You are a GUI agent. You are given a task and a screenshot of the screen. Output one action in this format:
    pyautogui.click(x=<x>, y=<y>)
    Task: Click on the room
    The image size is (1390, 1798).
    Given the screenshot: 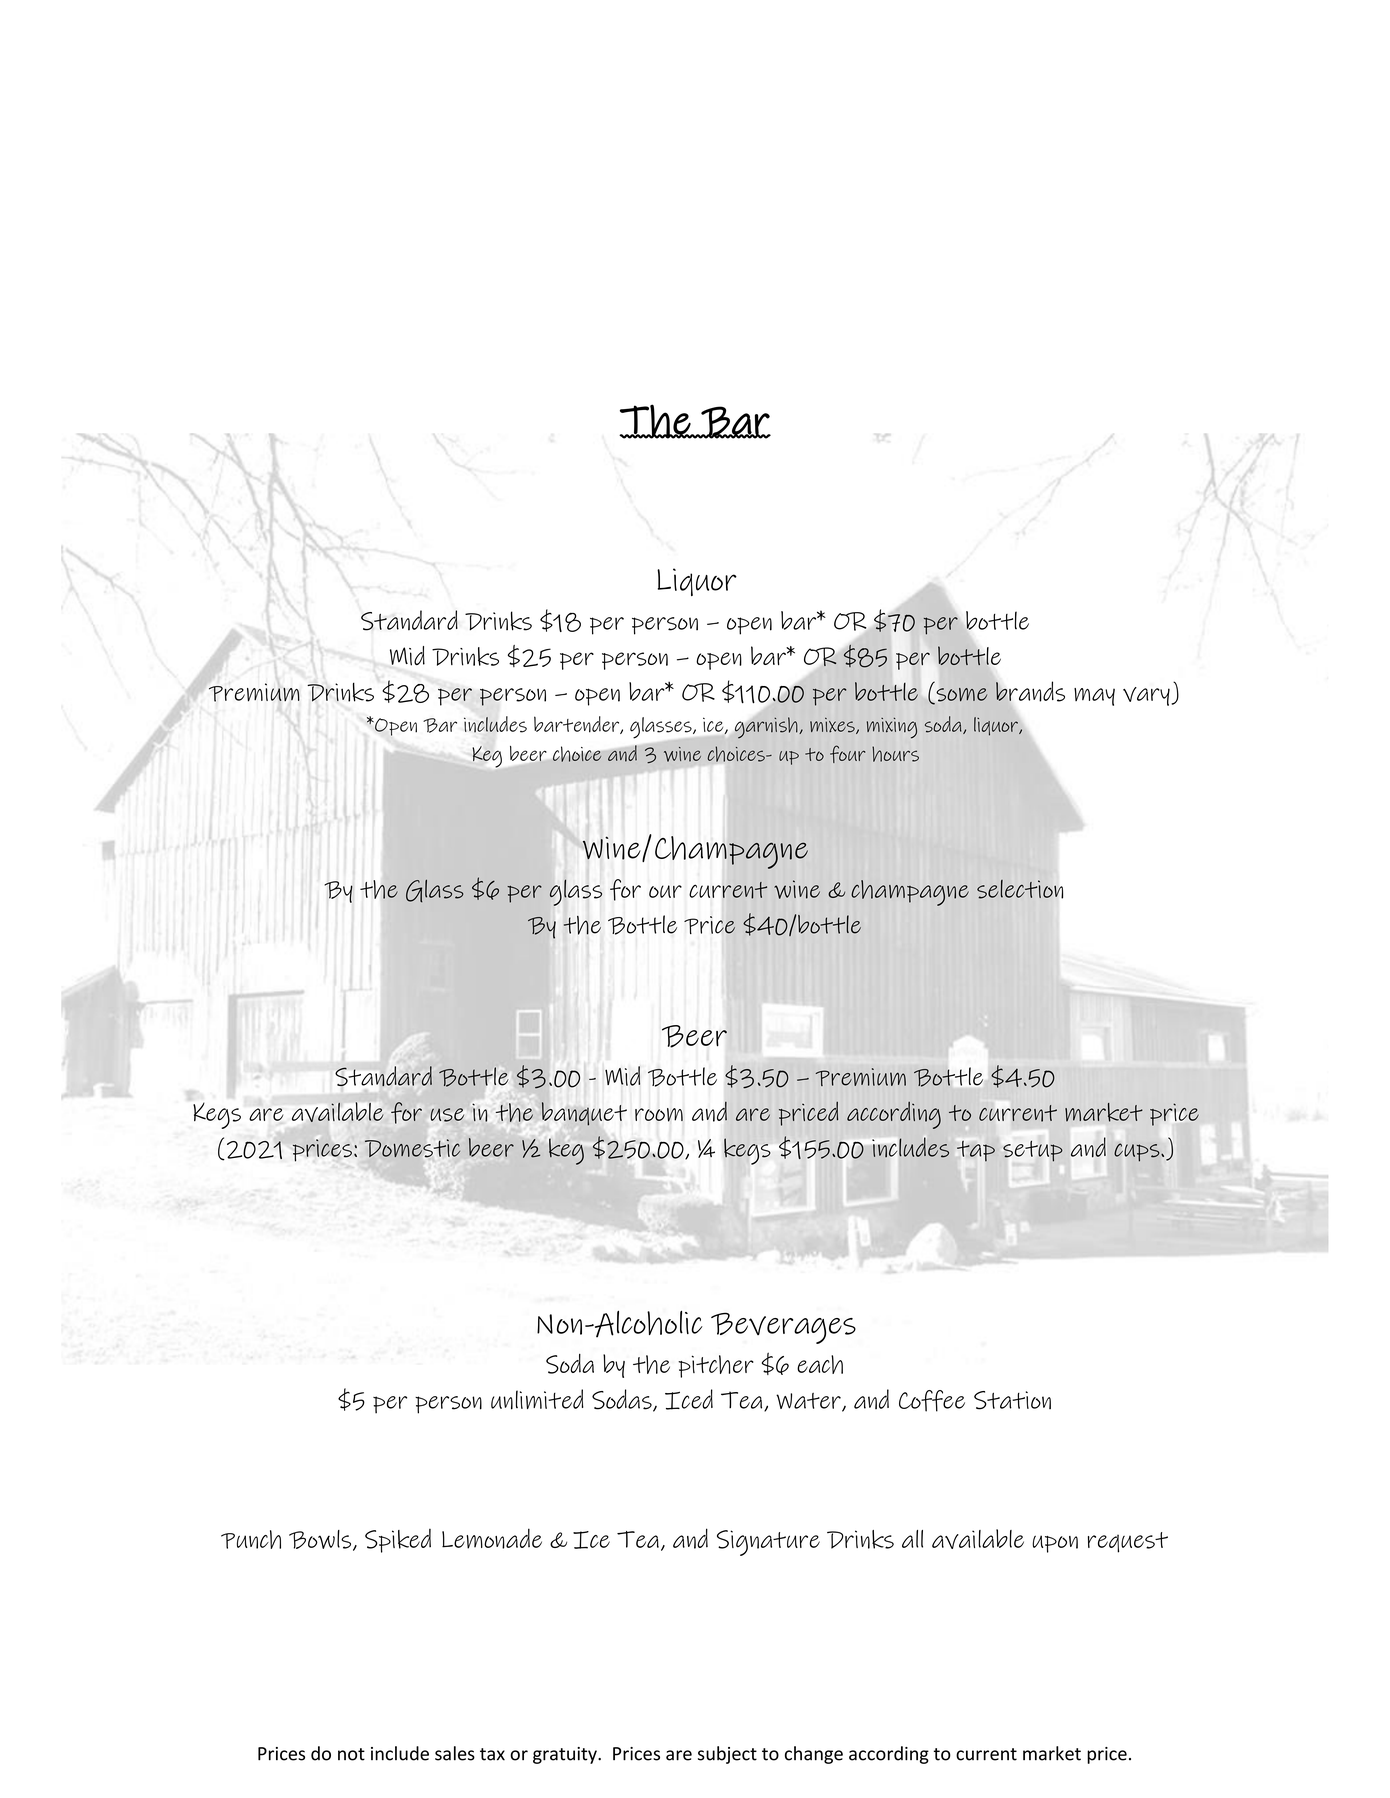 What is the action you would take?
    pyautogui.click(x=659, y=1115)
